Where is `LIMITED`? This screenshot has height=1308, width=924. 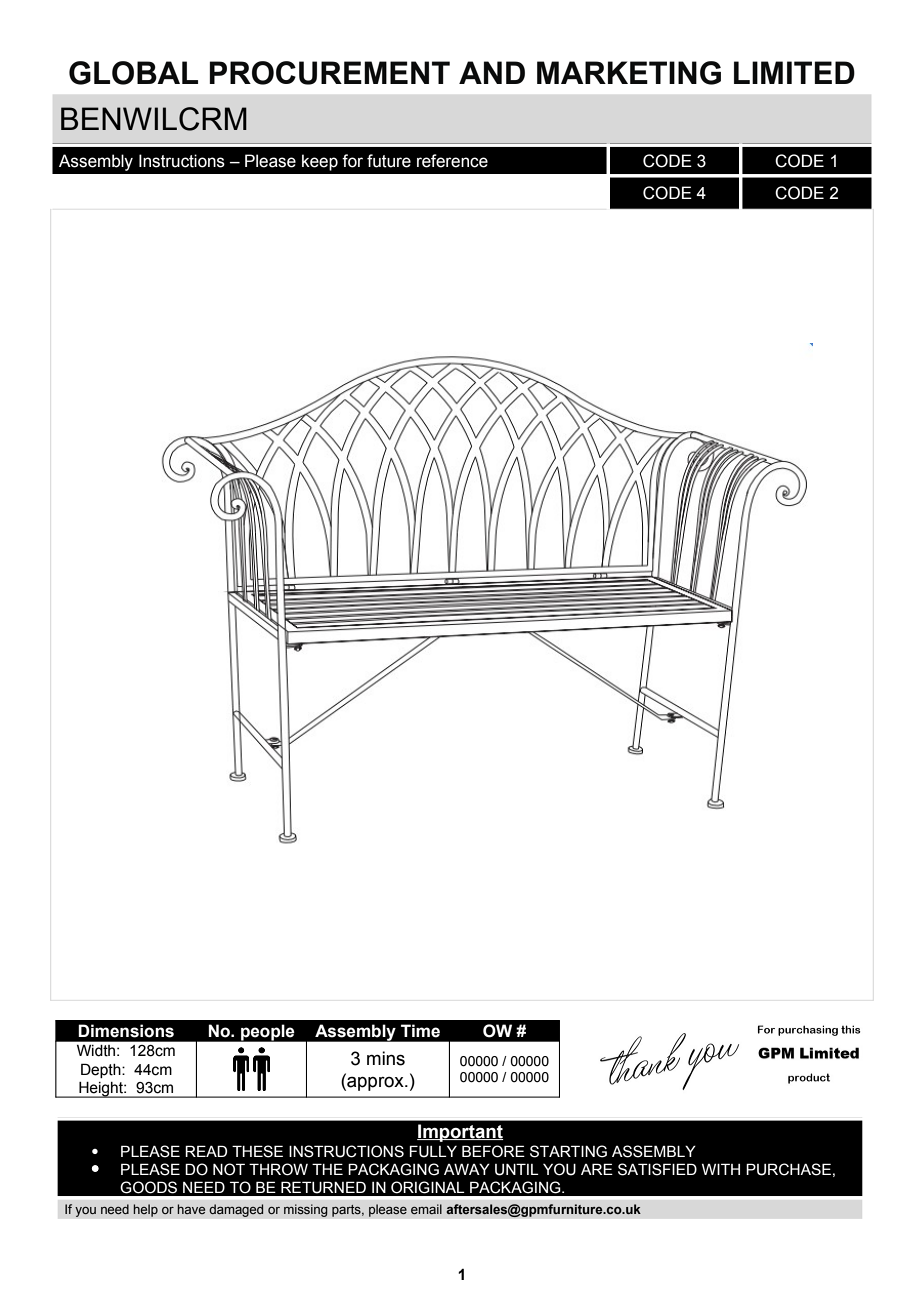
LIMITED is located at coordinates (794, 72).
